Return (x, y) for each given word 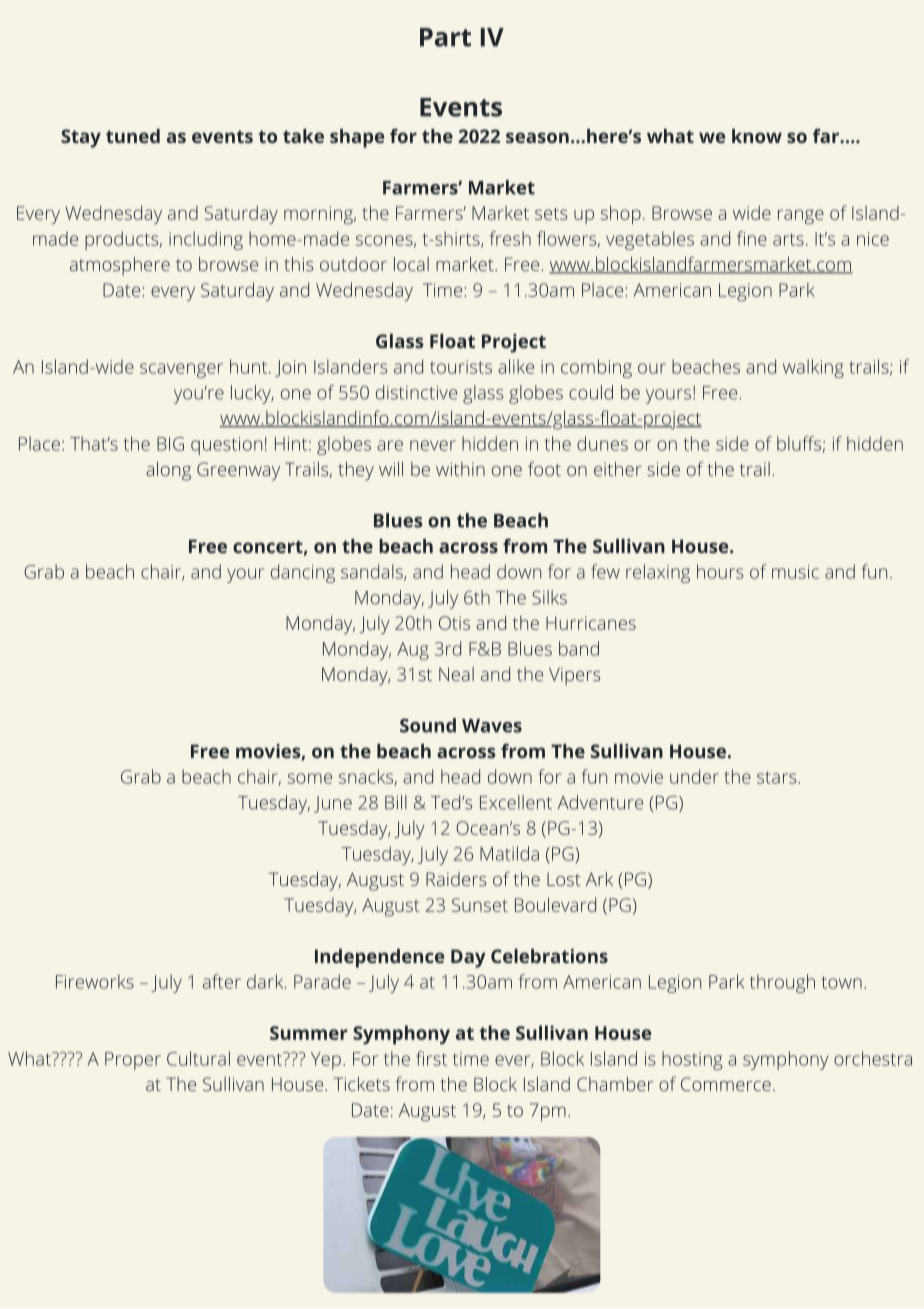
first (431, 1058)
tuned (133, 136)
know (757, 136)
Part (445, 37)
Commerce (726, 1084)
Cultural (198, 1058)
